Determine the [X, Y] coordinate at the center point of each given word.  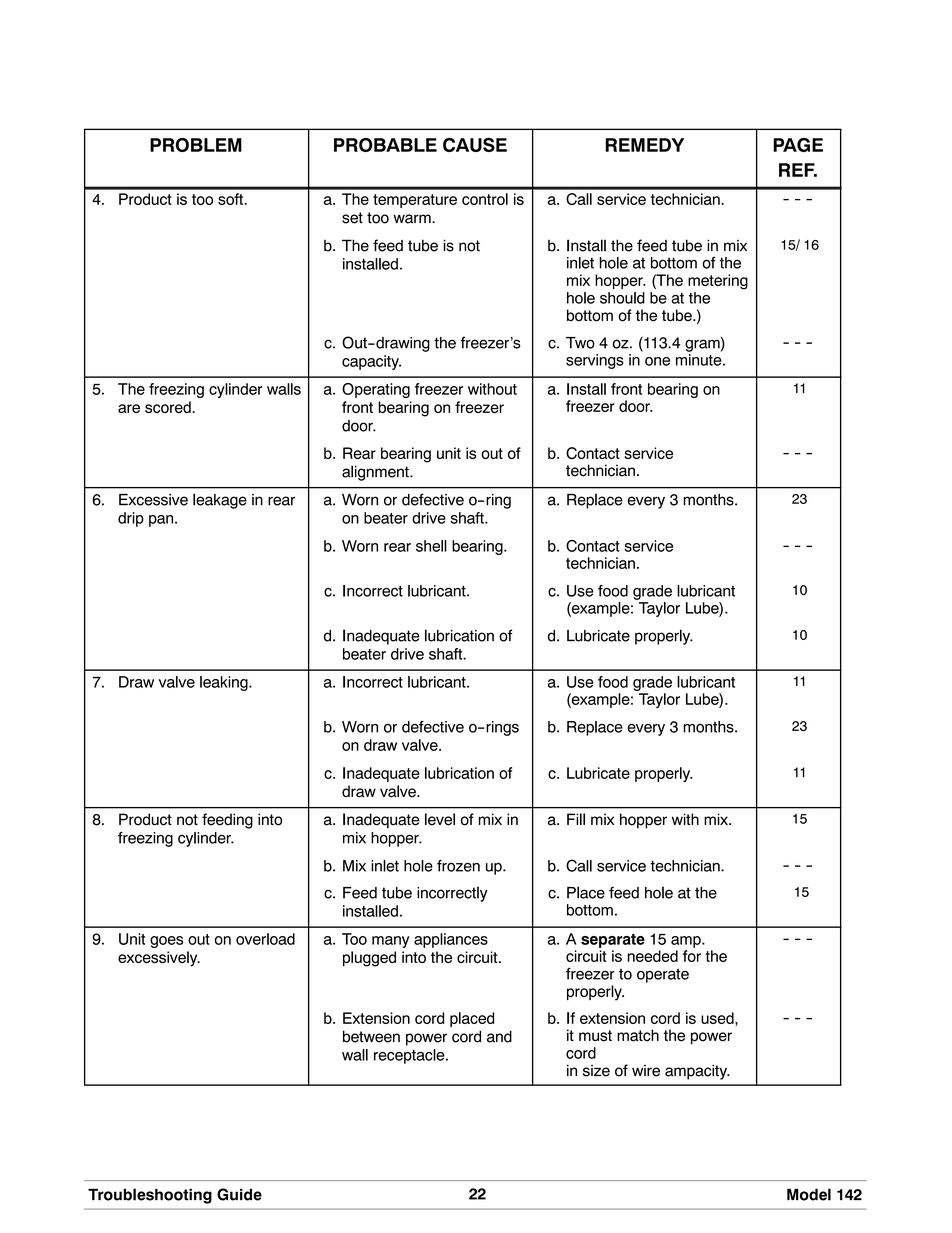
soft [231, 199]
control [485, 199]
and [499, 1036]
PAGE [798, 145]
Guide [239, 1194]
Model [809, 1194]
